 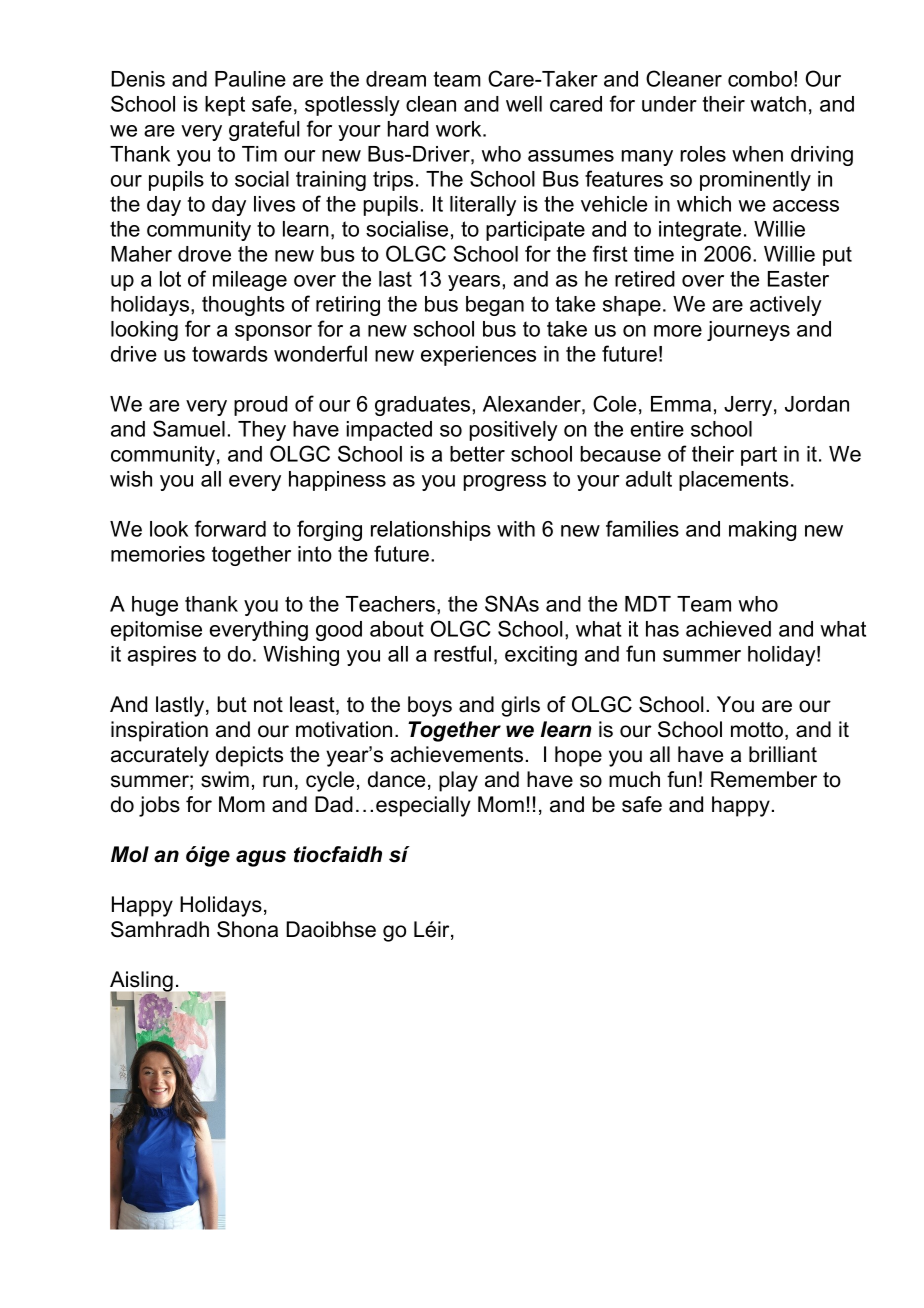 What do you see at coordinates (159, 806) in the screenshot?
I see `jobs` at bounding box center [159, 806].
